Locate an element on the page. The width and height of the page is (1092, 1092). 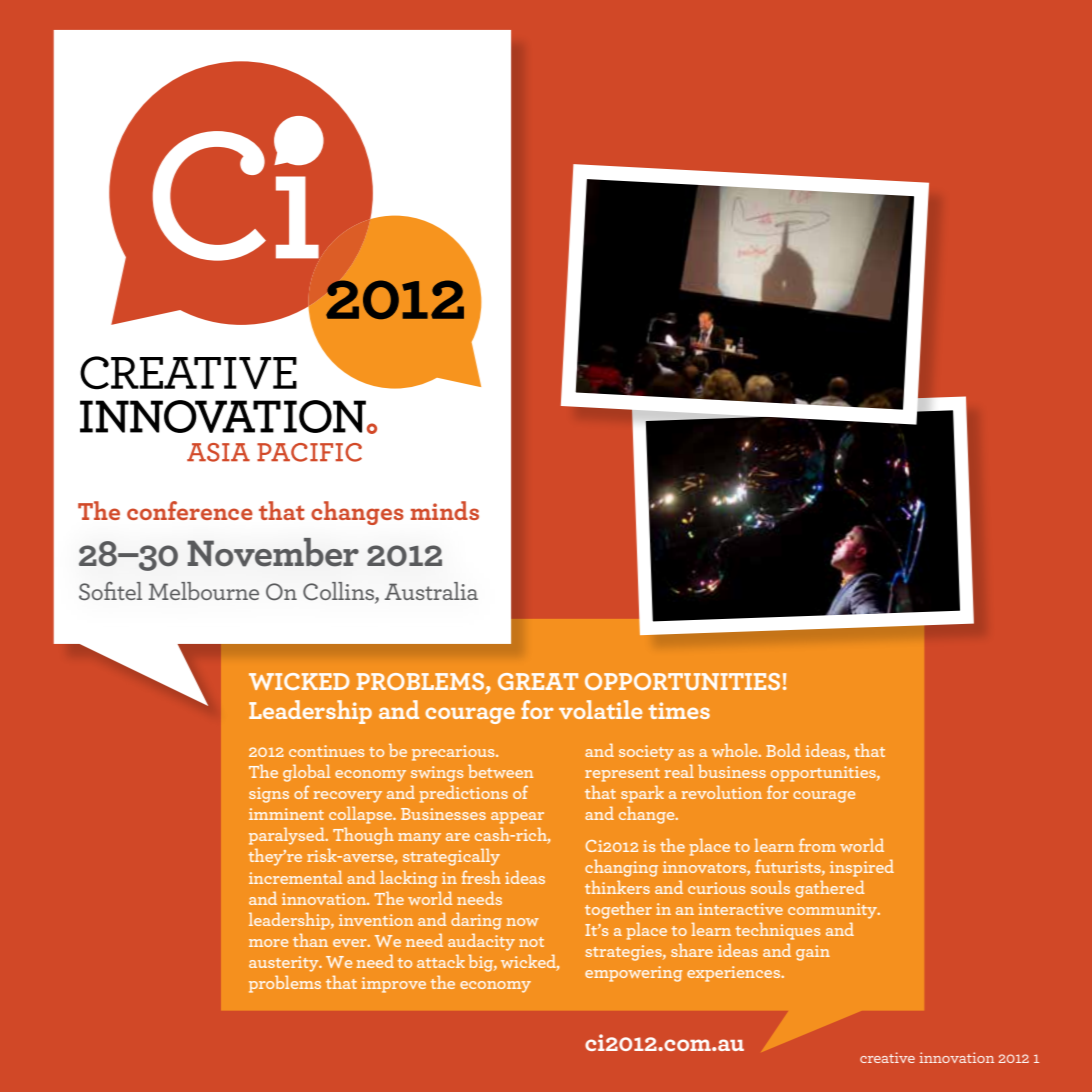
Melbourne is located at coordinates (203, 591).
